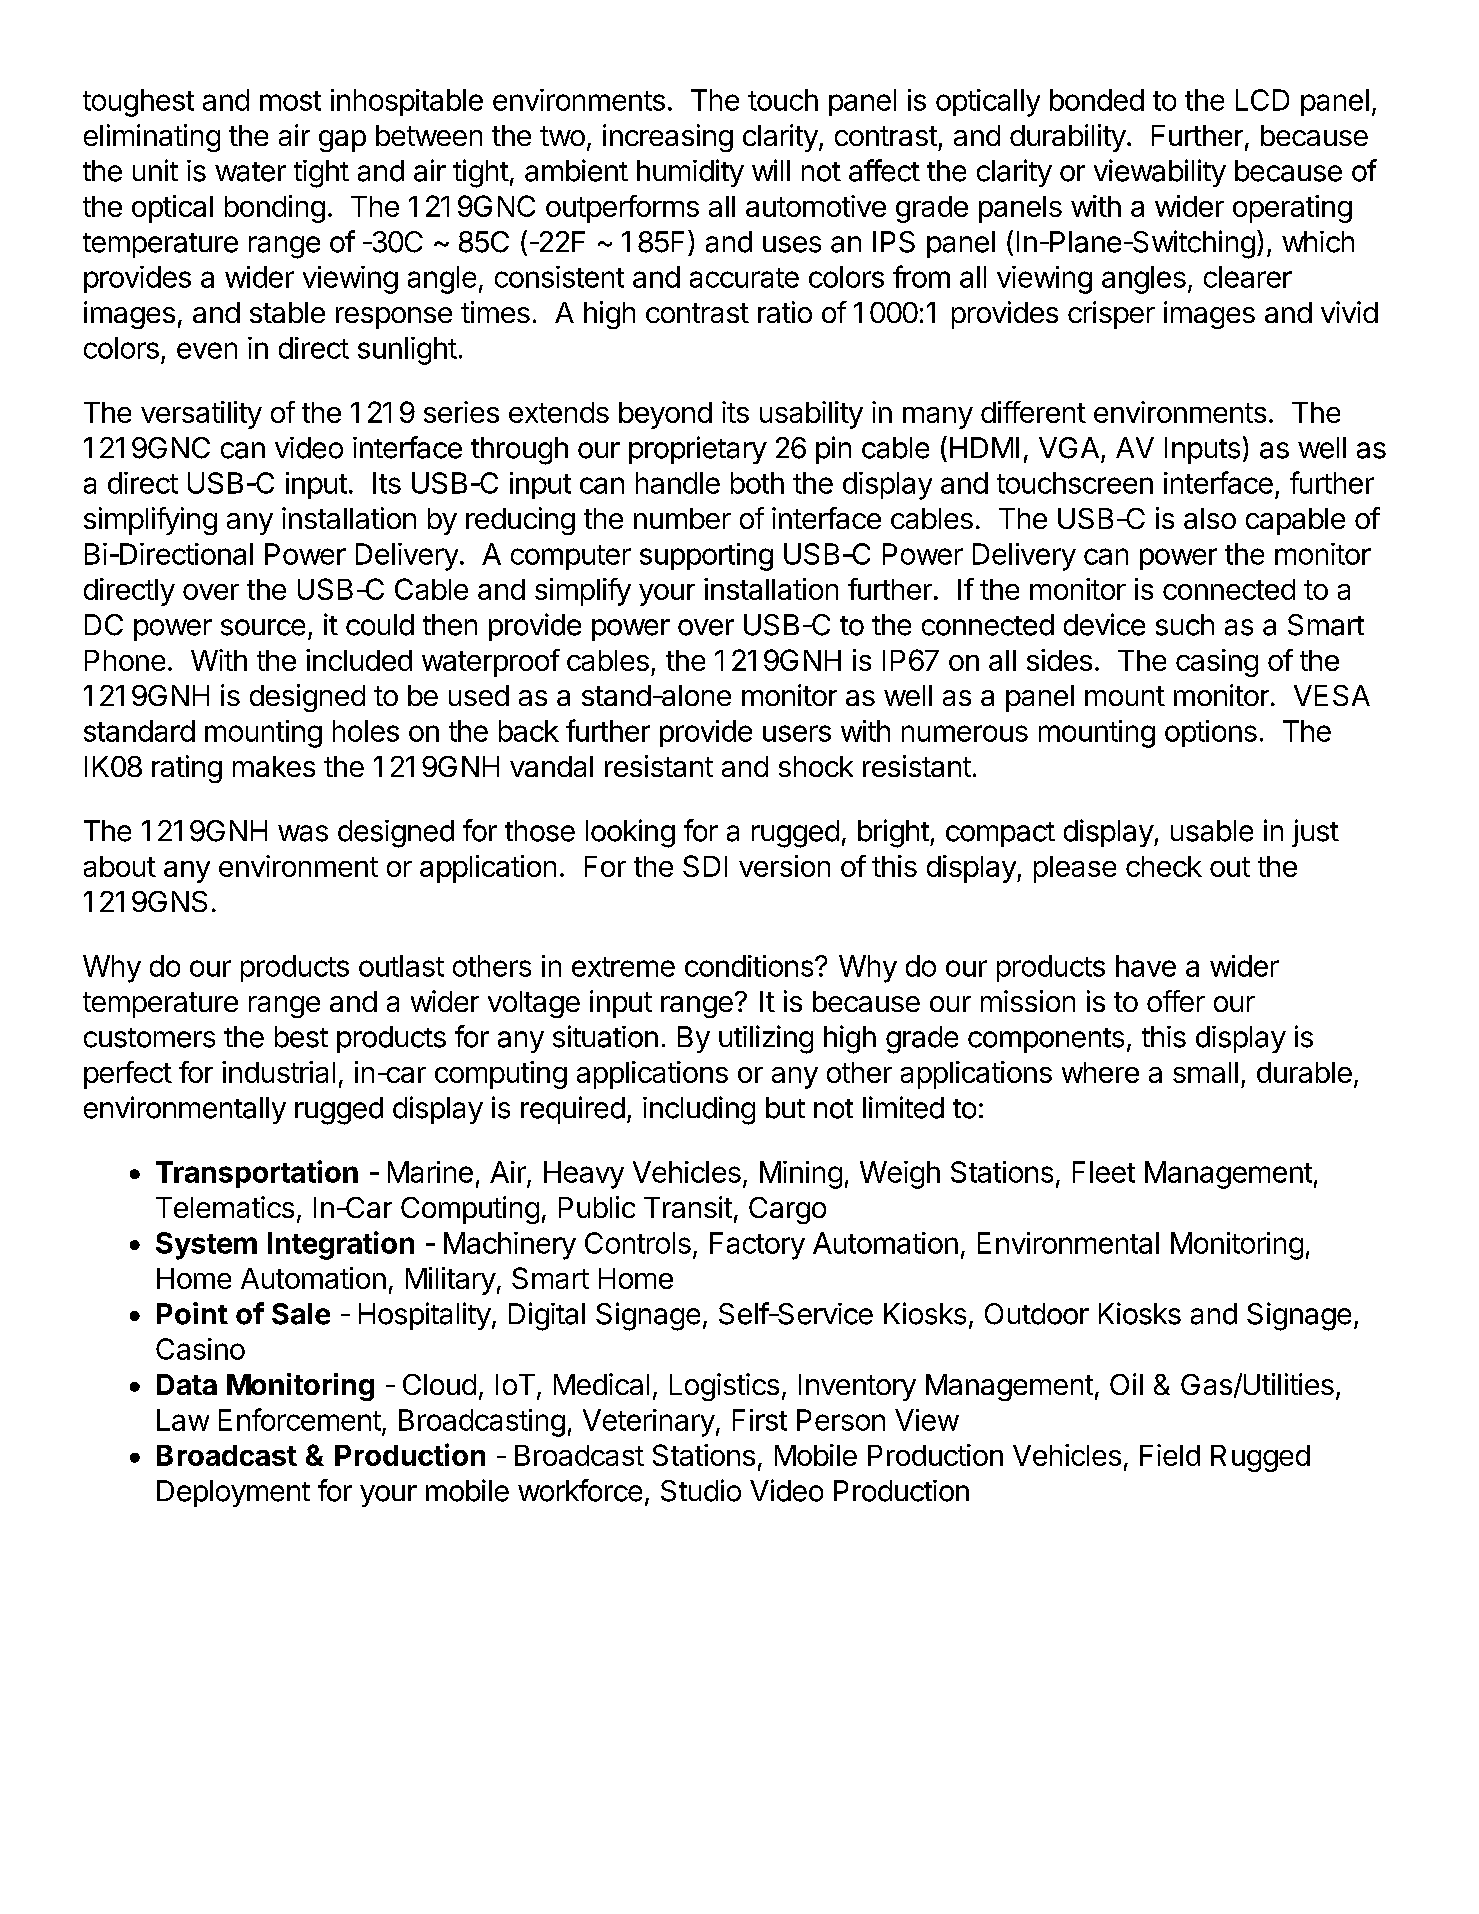 The height and width of the screenshot is (1914, 1479). Describe the element at coordinates (760, 1420) in the screenshot. I see `First` at that location.
